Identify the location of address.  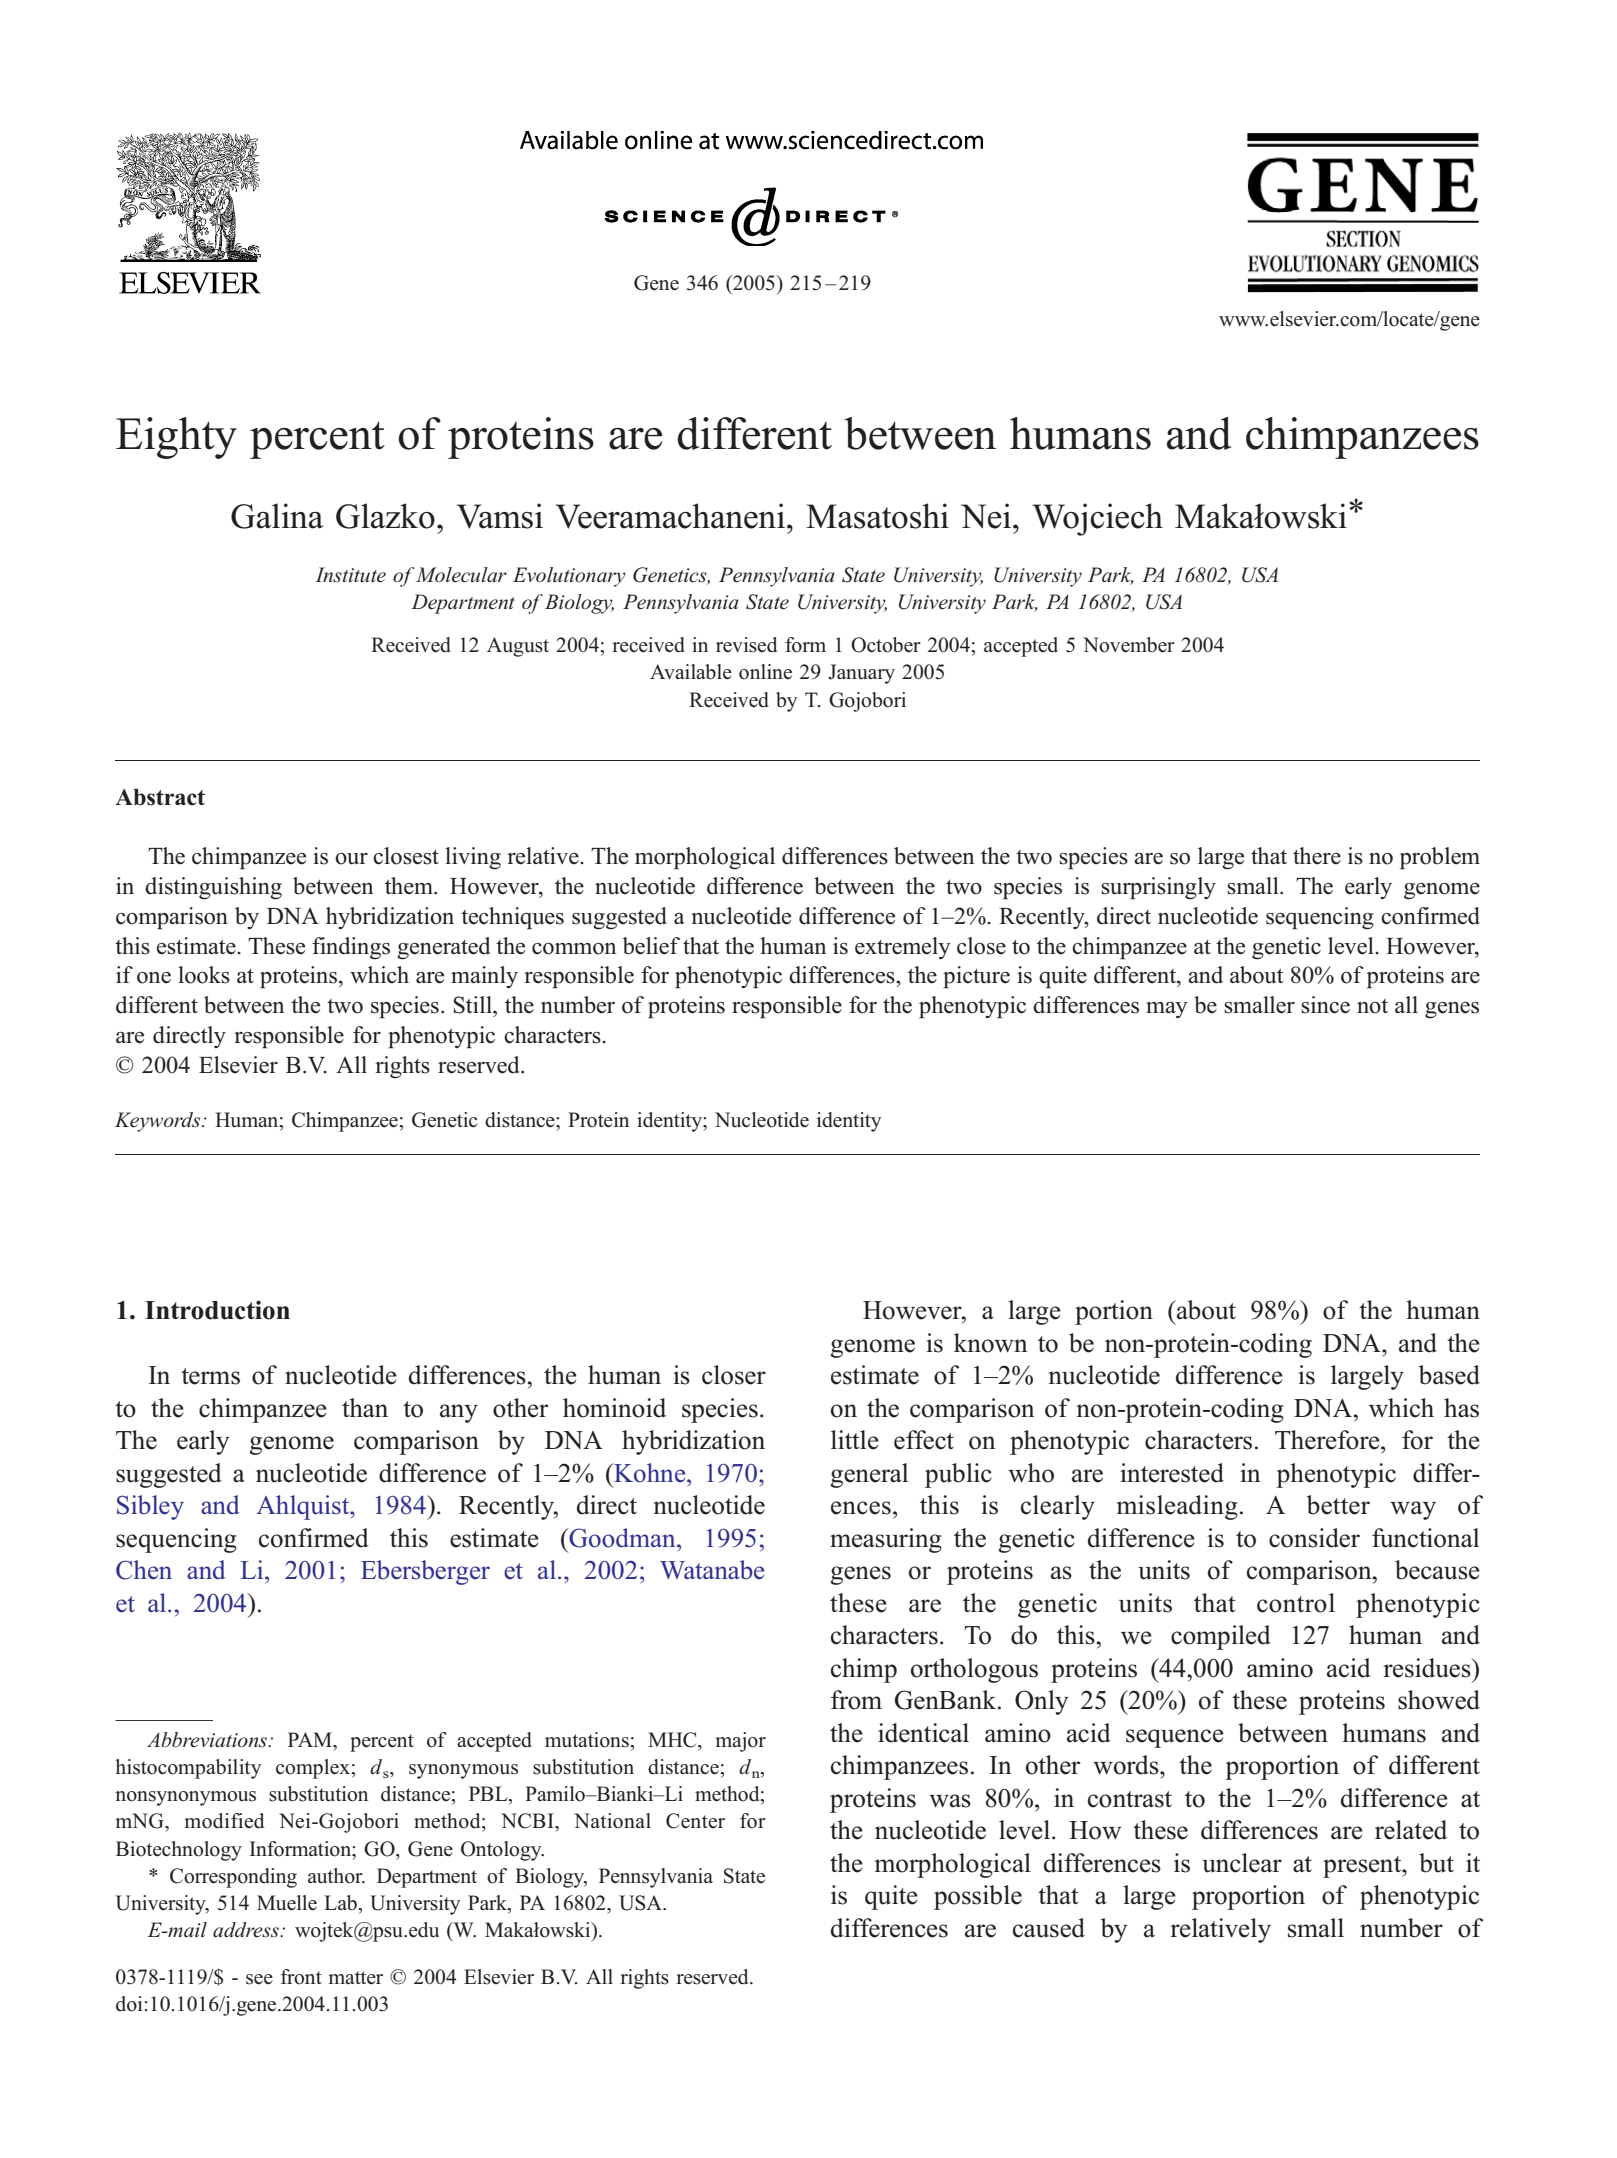
(247, 1930).
